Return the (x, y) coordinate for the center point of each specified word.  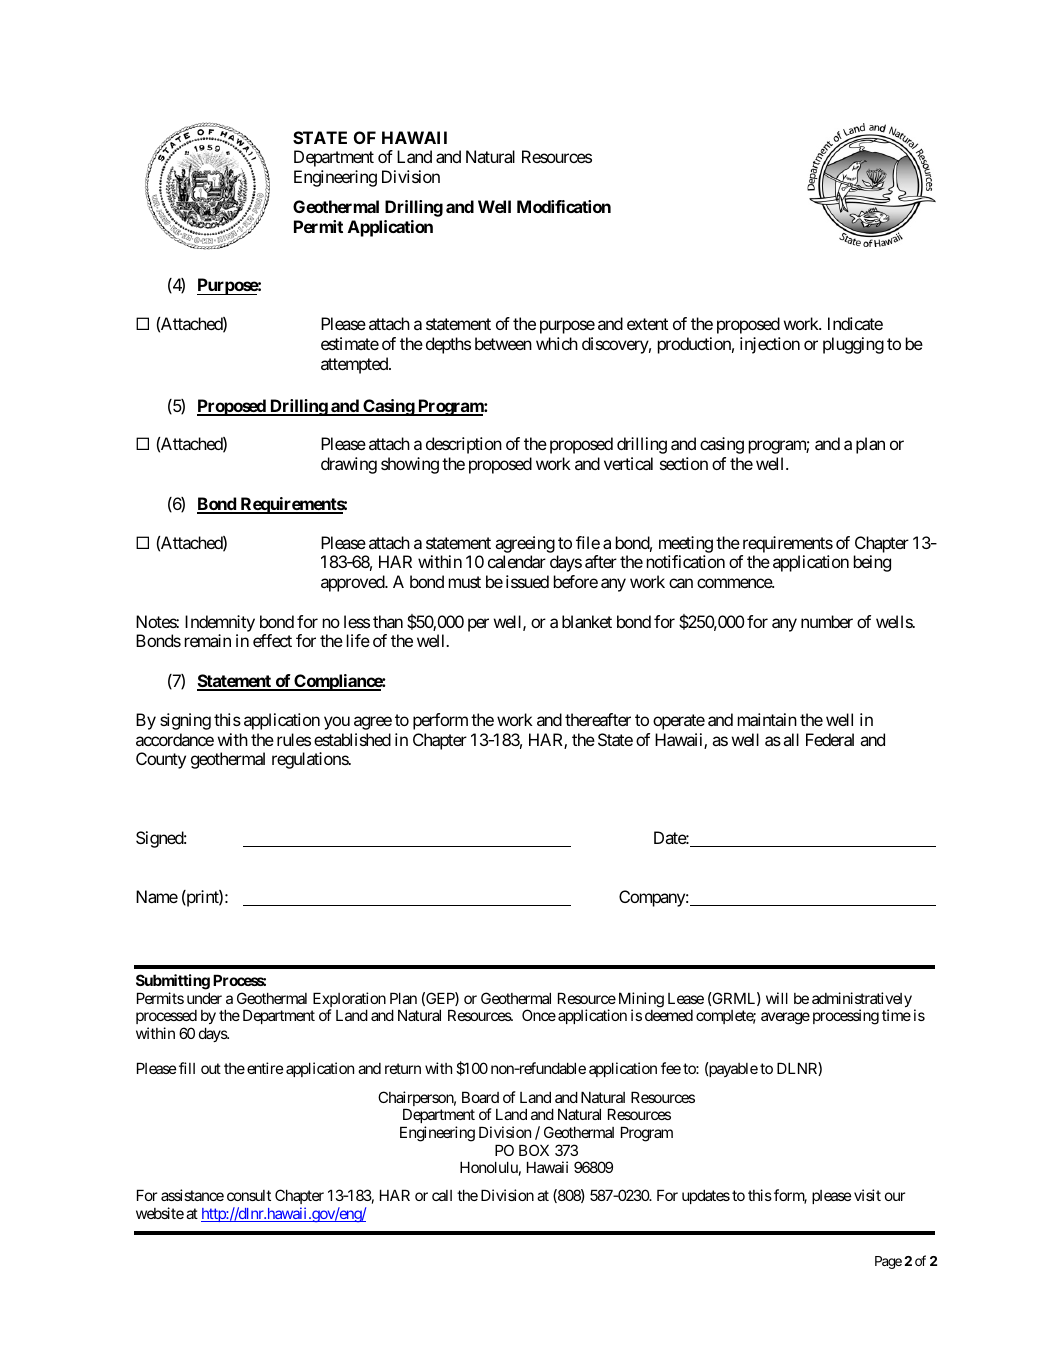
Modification (564, 206)
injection (770, 345)
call (442, 1195)
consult (249, 1195)
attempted (355, 365)
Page (888, 1262)
